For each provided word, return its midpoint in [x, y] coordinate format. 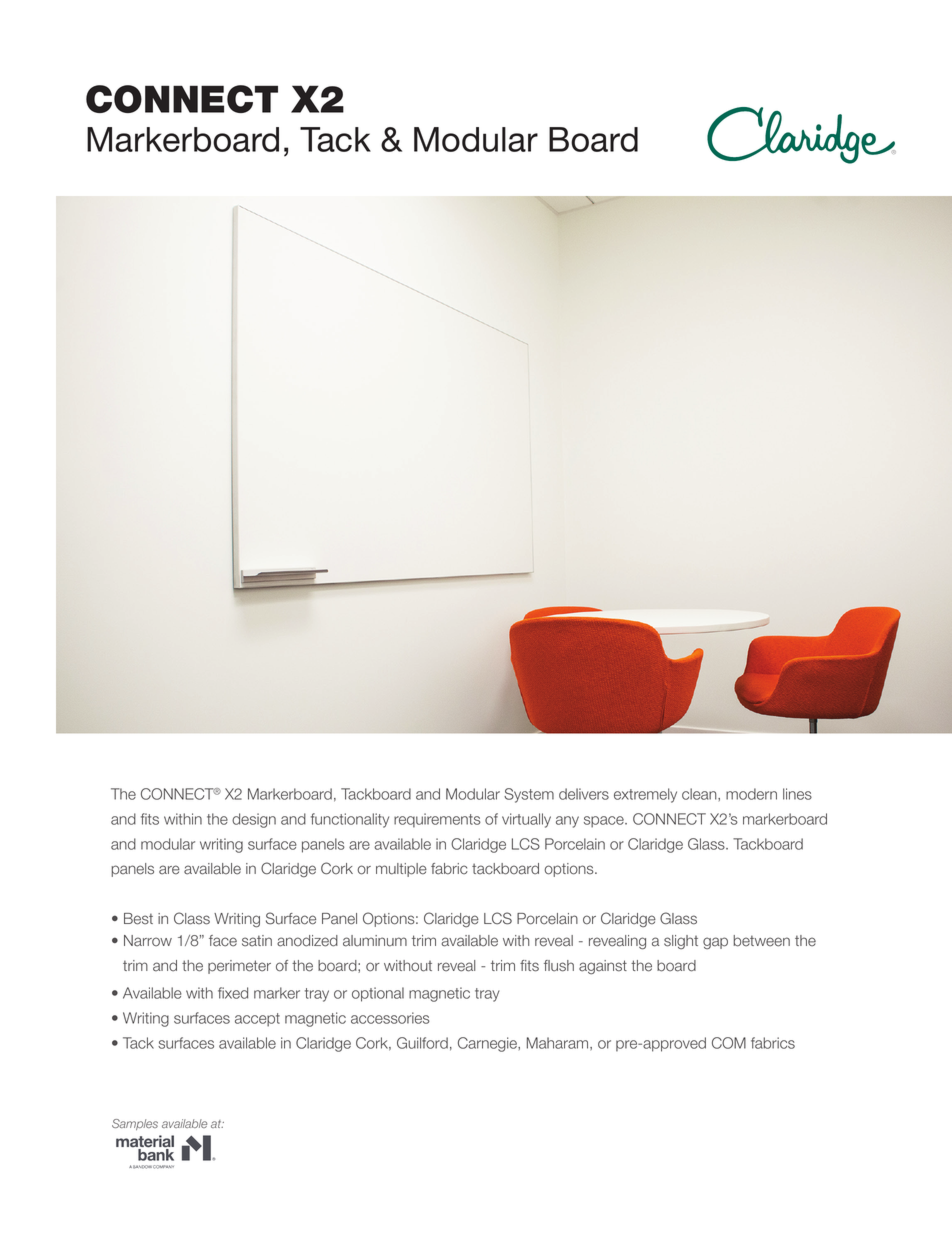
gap [715, 943]
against [603, 967]
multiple [401, 870]
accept [257, 1020]
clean [700, 794]
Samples [135, 1124]
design [254, 820]
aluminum [375, 941]
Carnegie [488, 1044]
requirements [437, 820]
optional [378, 994]
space [605, 822]
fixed [233, 993]
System [529, 795]
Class [192, 918]
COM [729, 1043]
